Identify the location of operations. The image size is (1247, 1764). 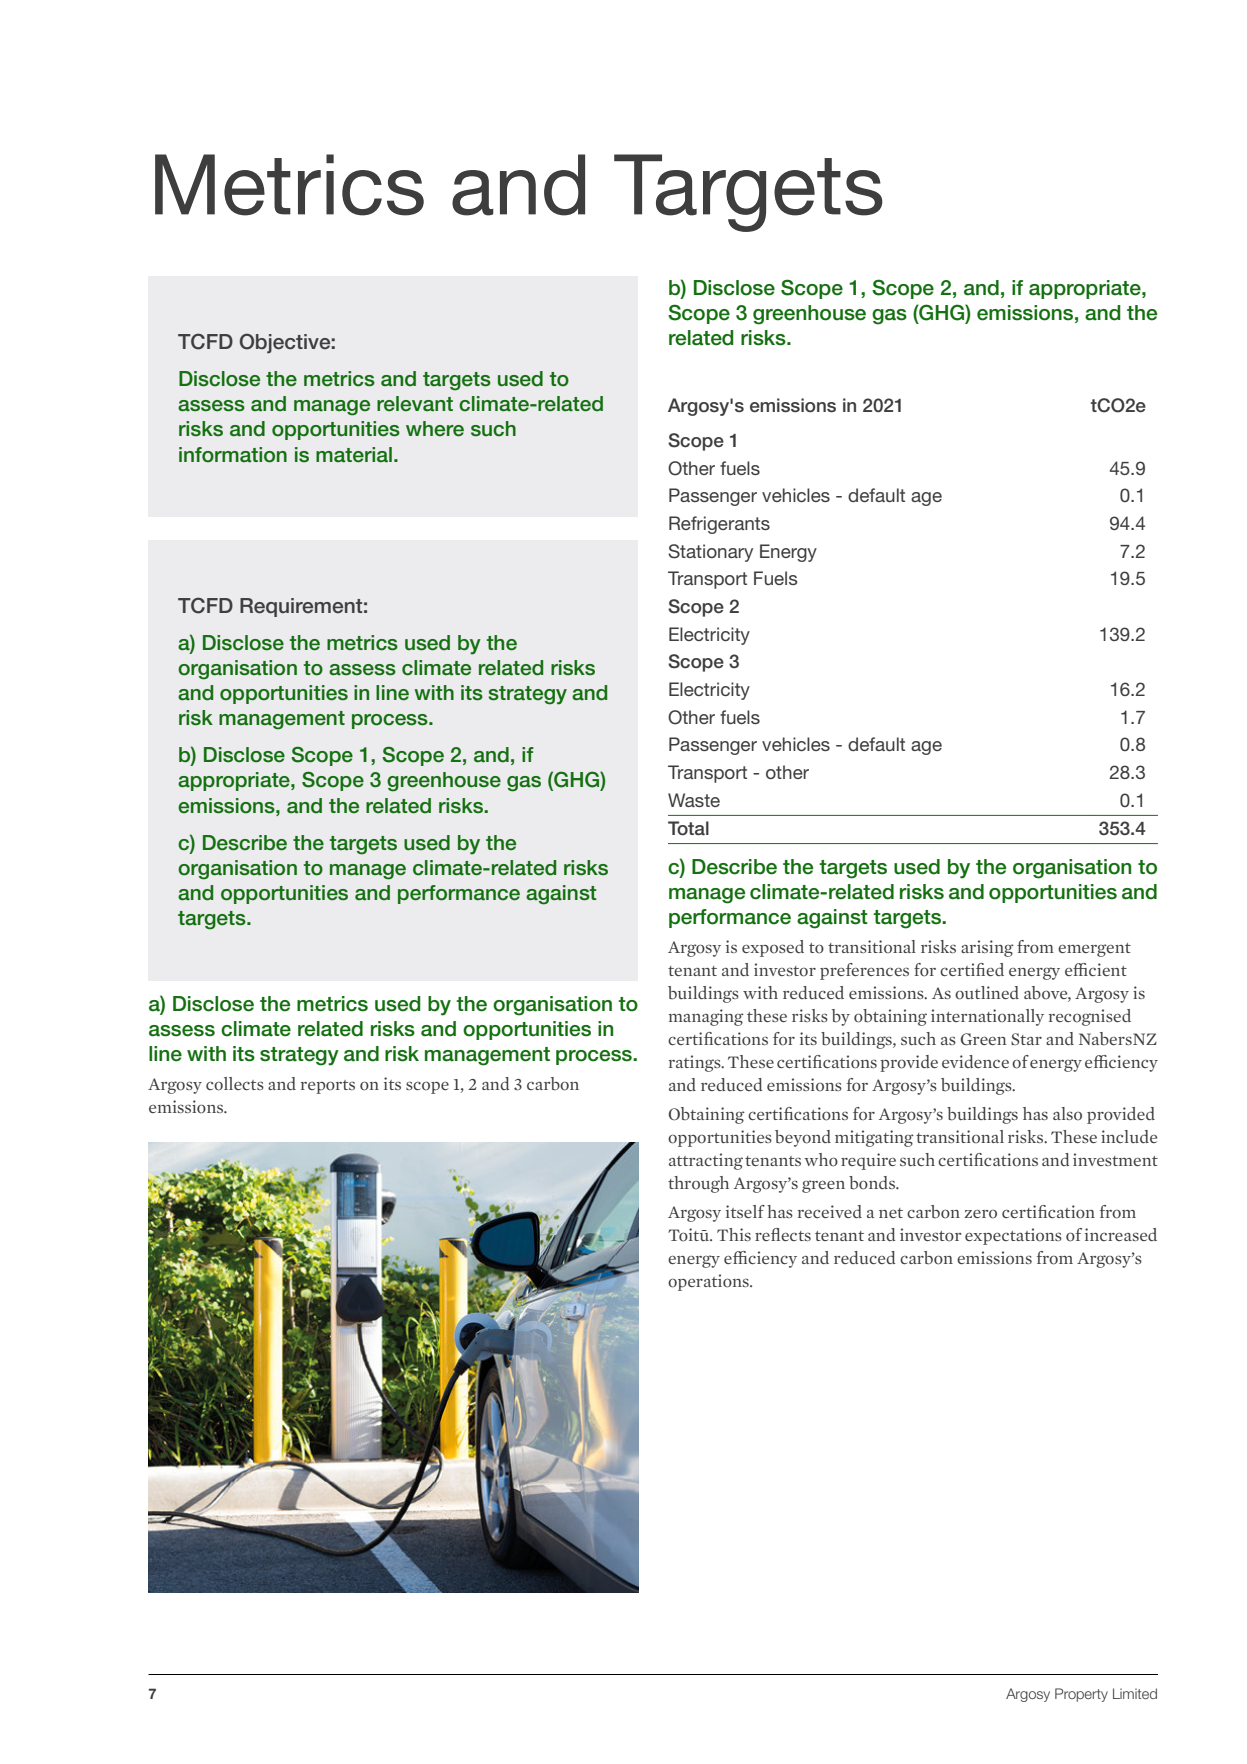
(709, 1282).
